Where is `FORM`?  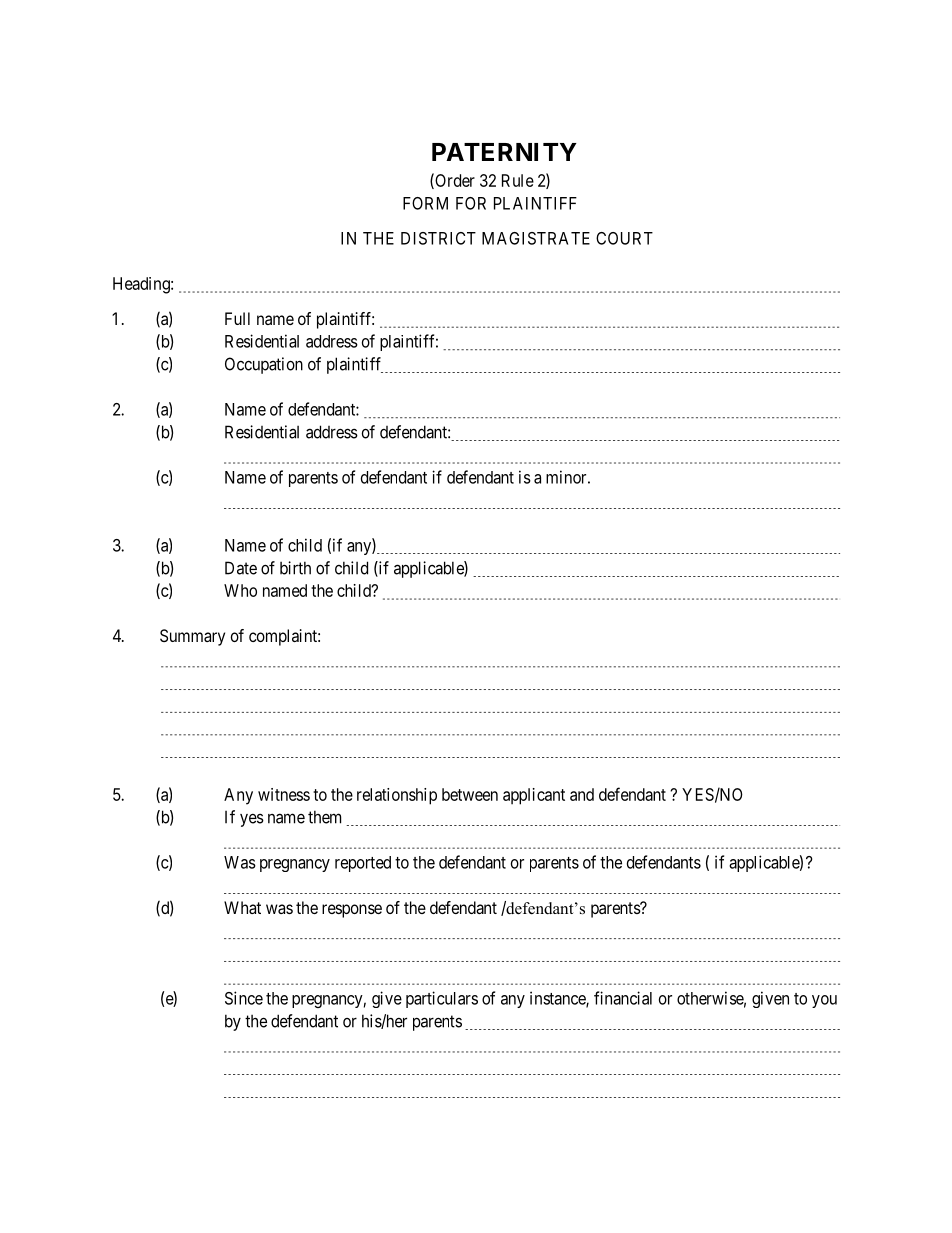
FORM is located at coordinates (425, 203).
